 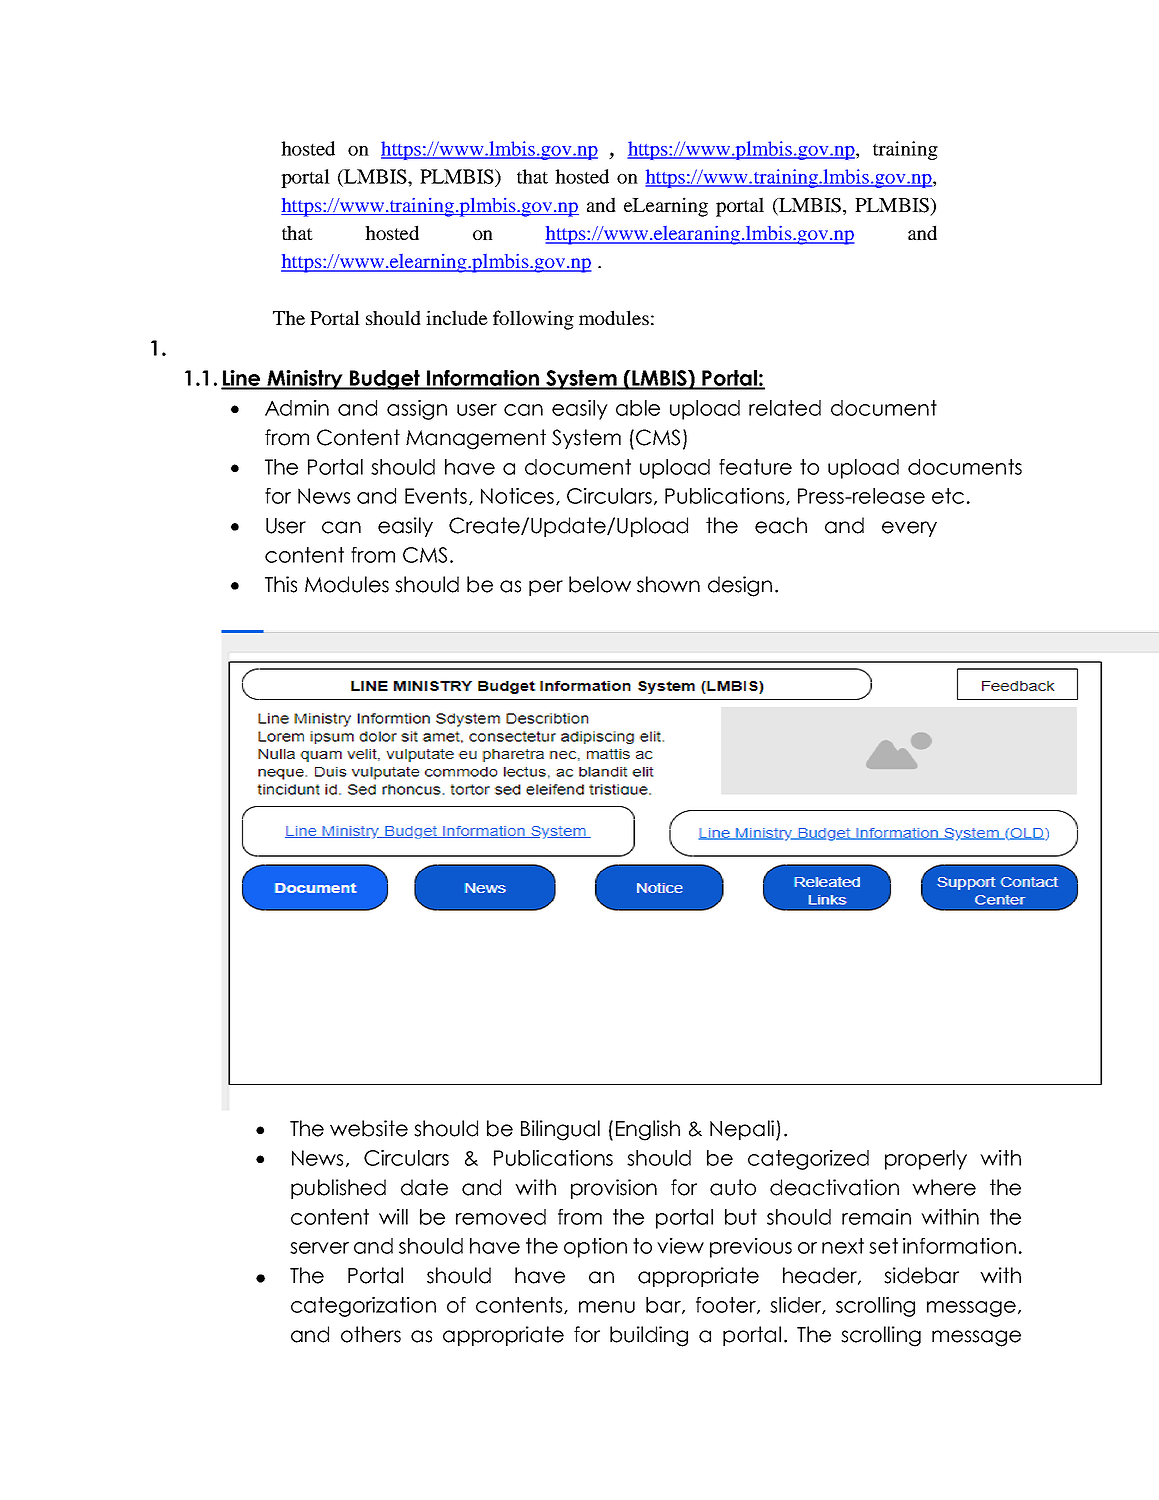 What do you see at coordinates (638, 408) in the screenshot?
I see `able` at bounding box center [638, 408].
